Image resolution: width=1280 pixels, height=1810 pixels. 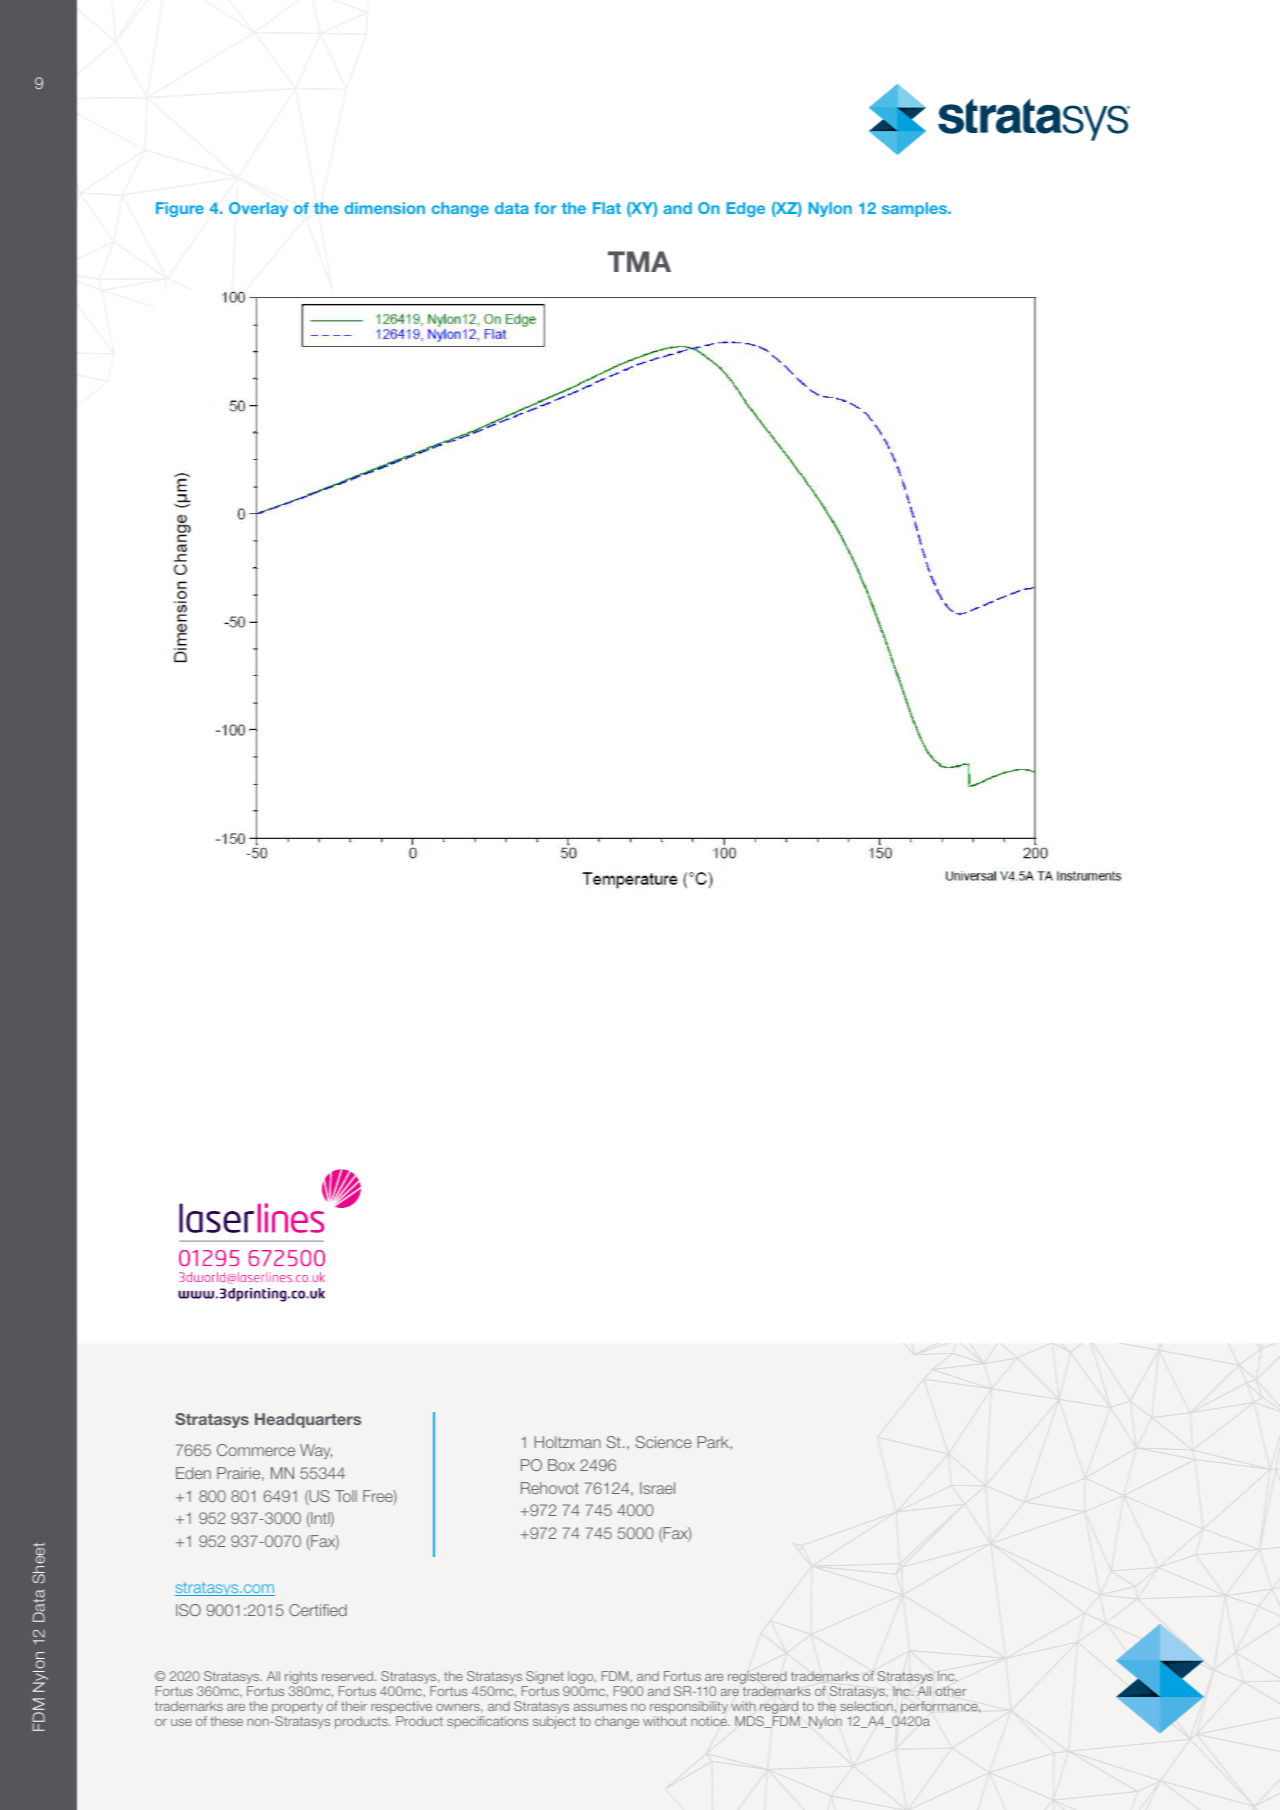 What do you see at coordinates (657, 1488) in the page?
I see `Israel` at bounding box center [657, 1488].
